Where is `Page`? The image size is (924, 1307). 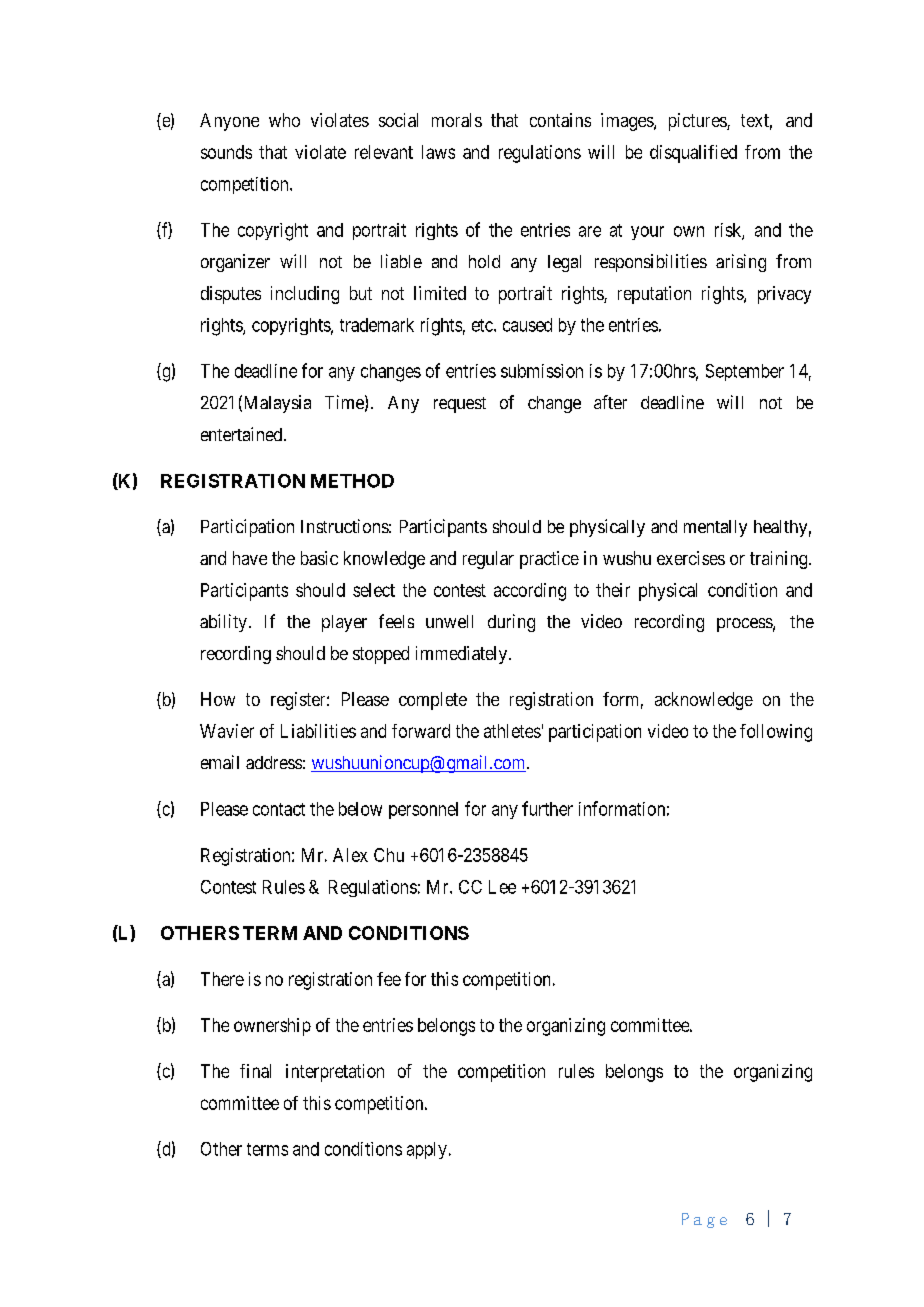
Page is located at coordinates (704, 1220).
